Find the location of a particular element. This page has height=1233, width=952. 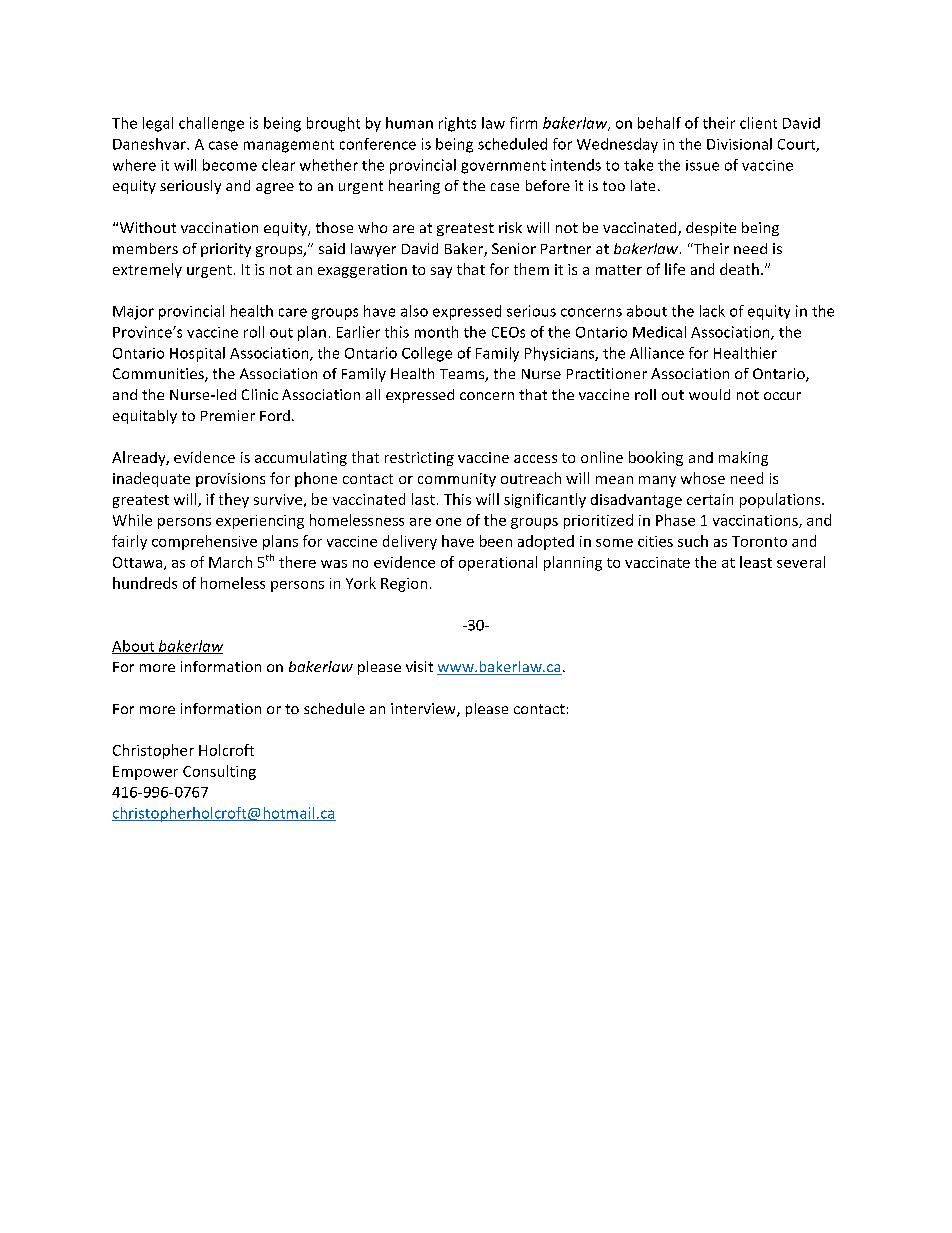

Divisional is located at coordinates (739, 144).
